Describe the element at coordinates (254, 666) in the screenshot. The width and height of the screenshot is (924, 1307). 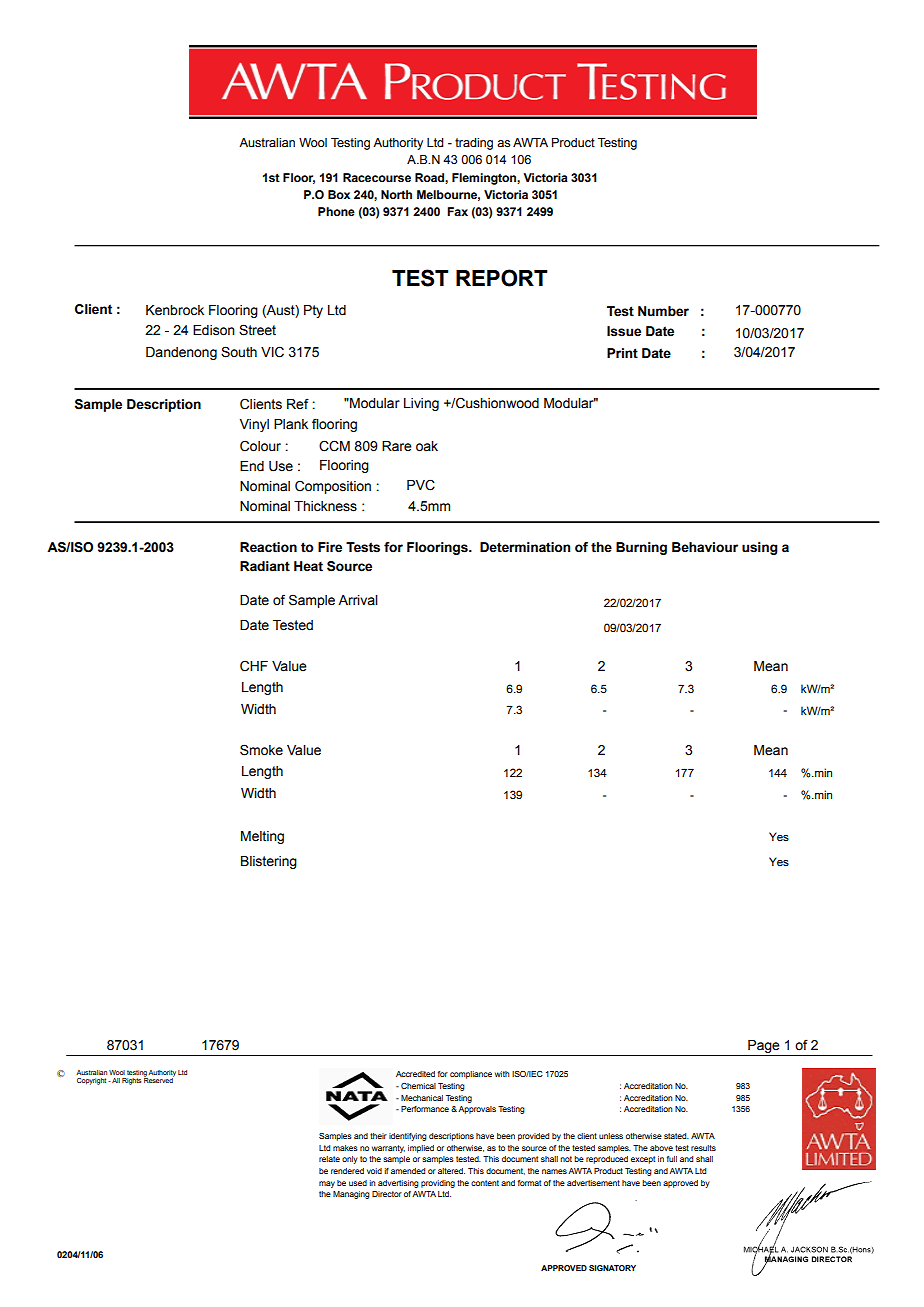
I see `CHF` at that location.
